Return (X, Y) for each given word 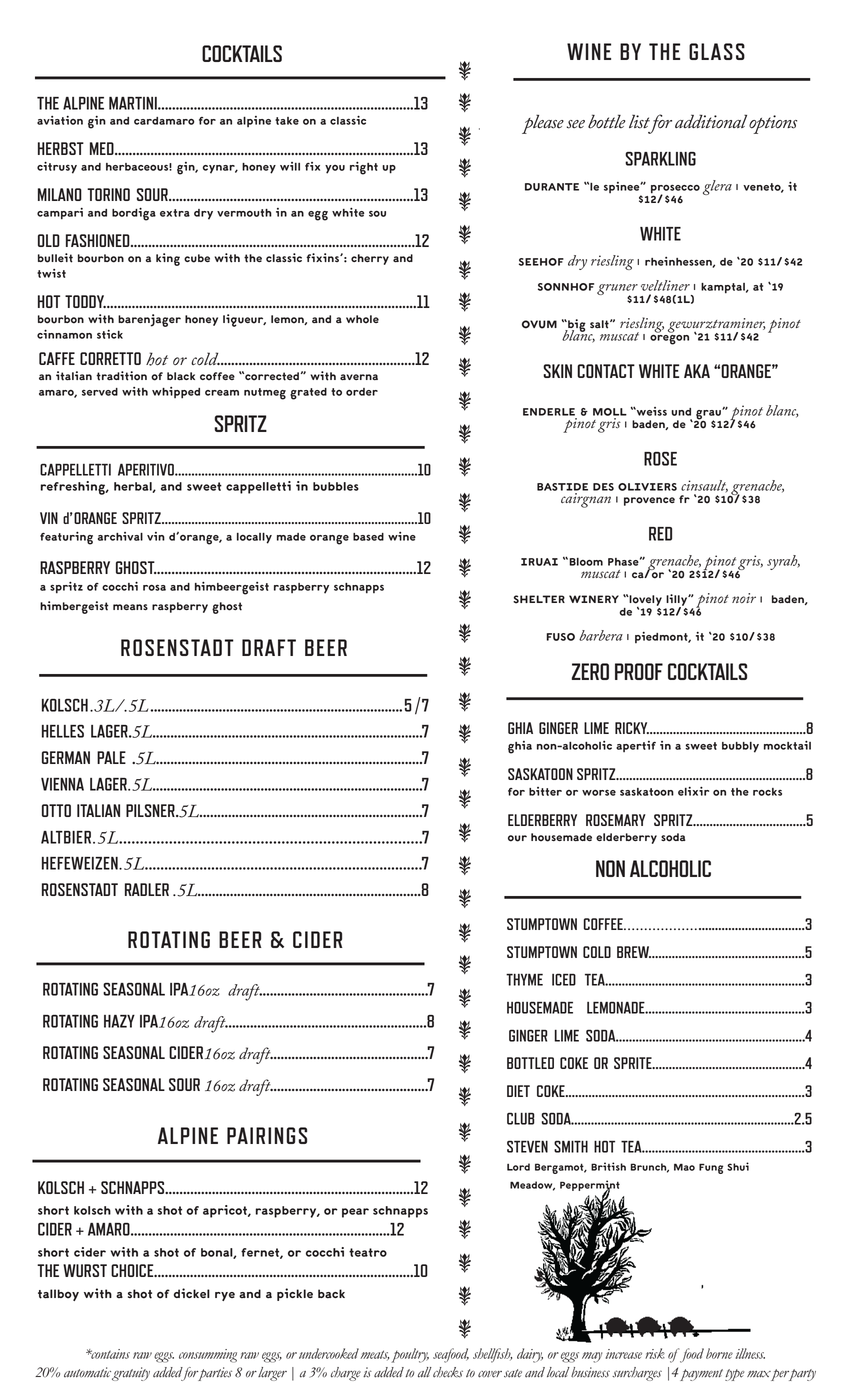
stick (110, 334)
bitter (545, 791)
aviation (60, 120)
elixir (693, 791)
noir (744, 598)
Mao (684, 1167)
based (368, 537)
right (364, 168)
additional (711, 121)
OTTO (56, 810)
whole (362, 319)
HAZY (119, 1021)
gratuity (131, 1374)
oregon (669, 340)
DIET (518, 1091)
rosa (154, 587)
